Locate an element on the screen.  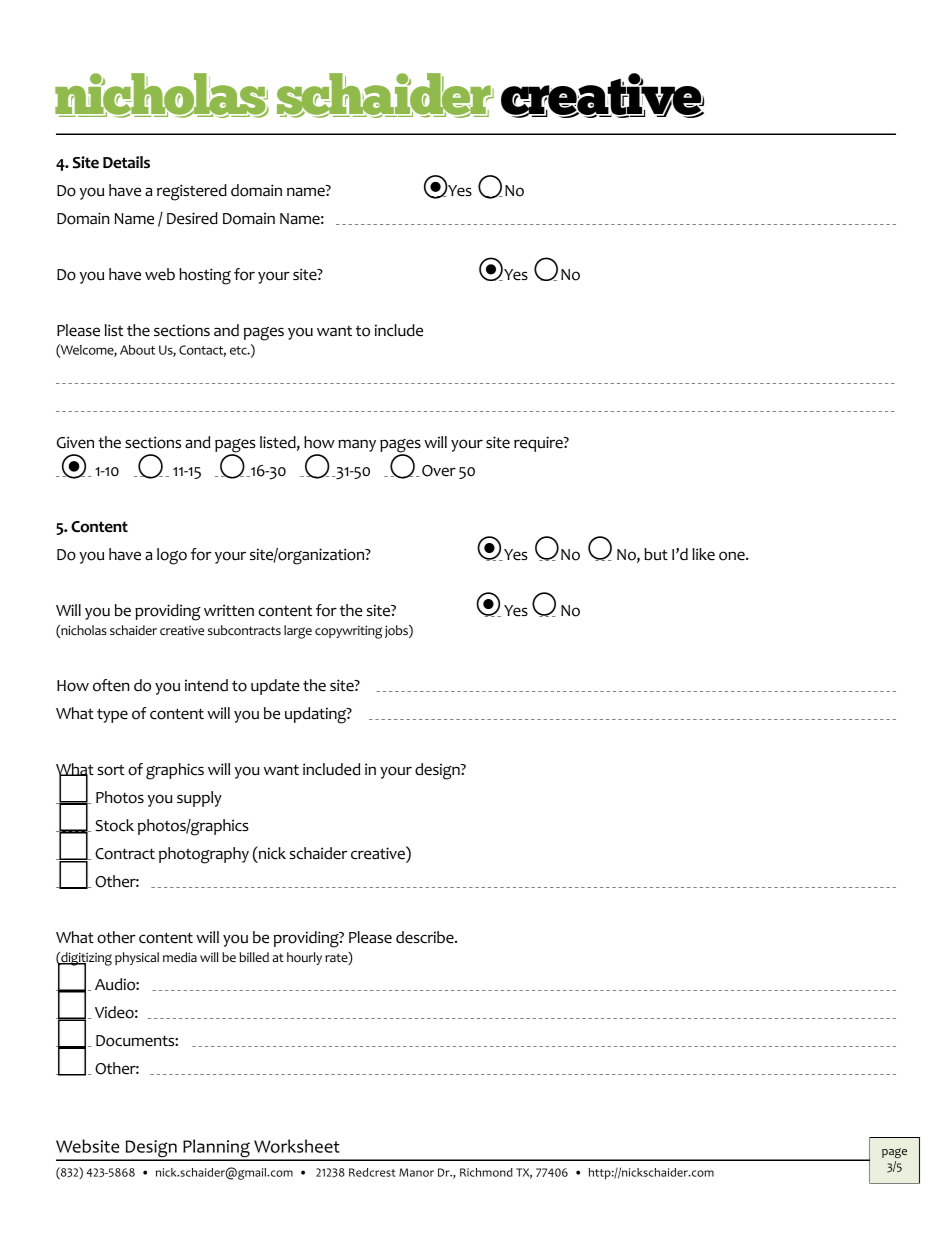
logo is located at coordinates (172, 556).
